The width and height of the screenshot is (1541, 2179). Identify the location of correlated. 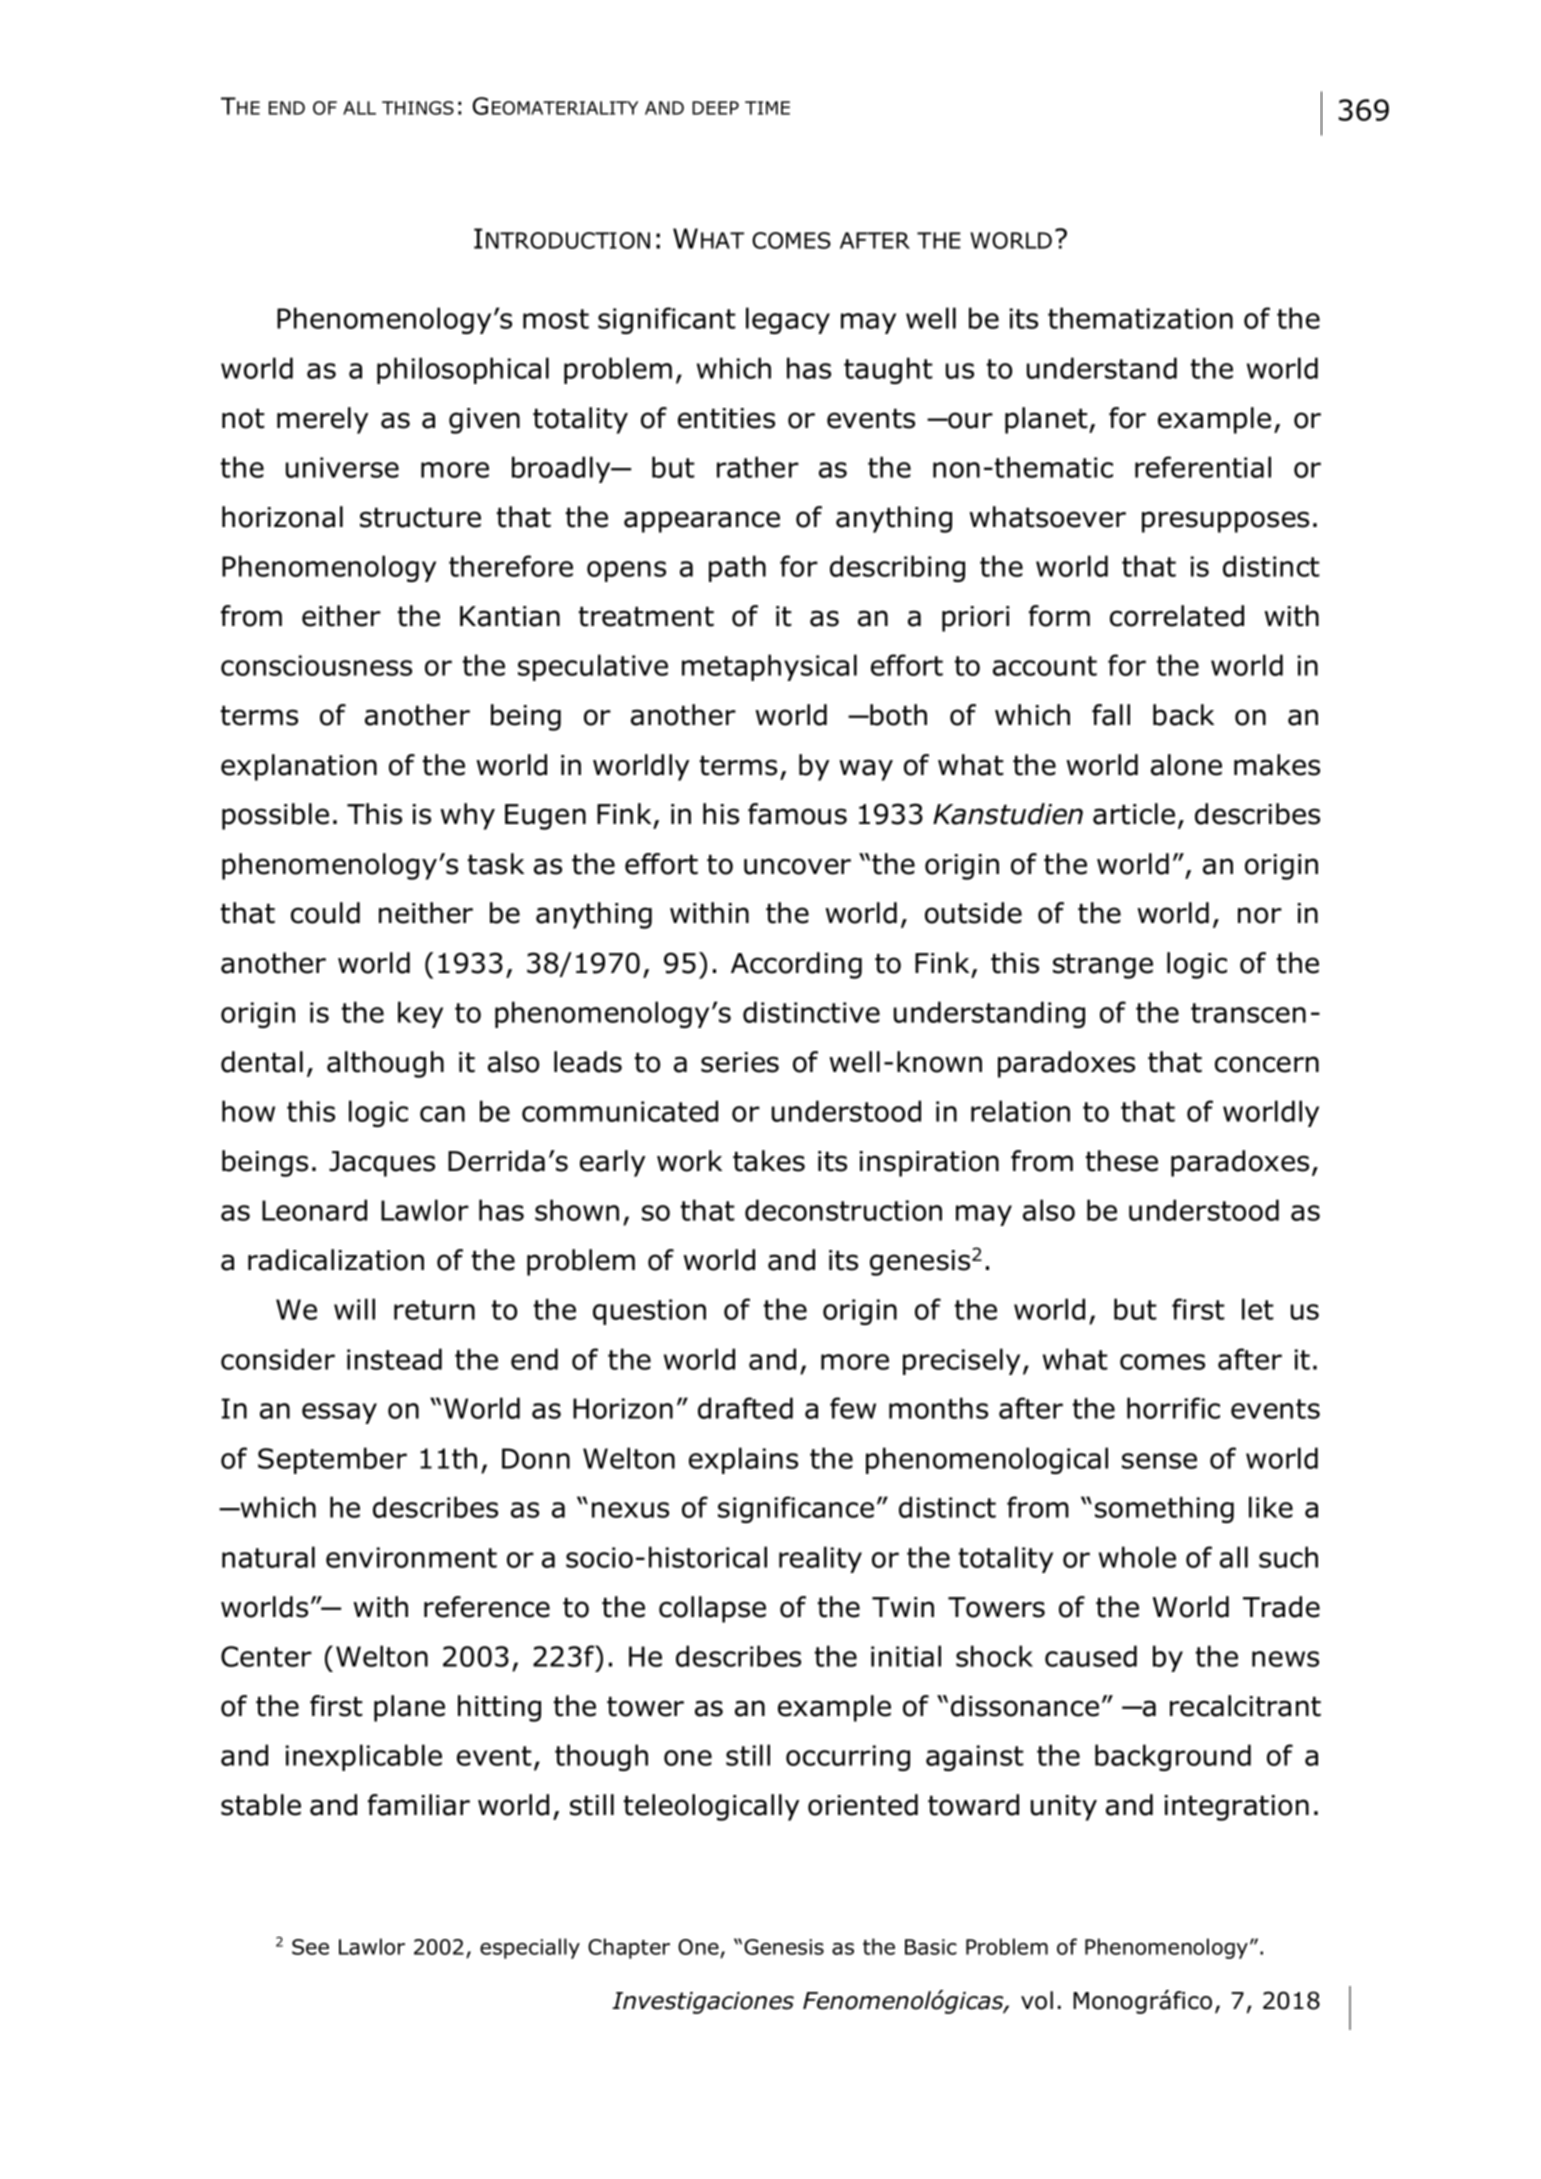
(1177, 616).
